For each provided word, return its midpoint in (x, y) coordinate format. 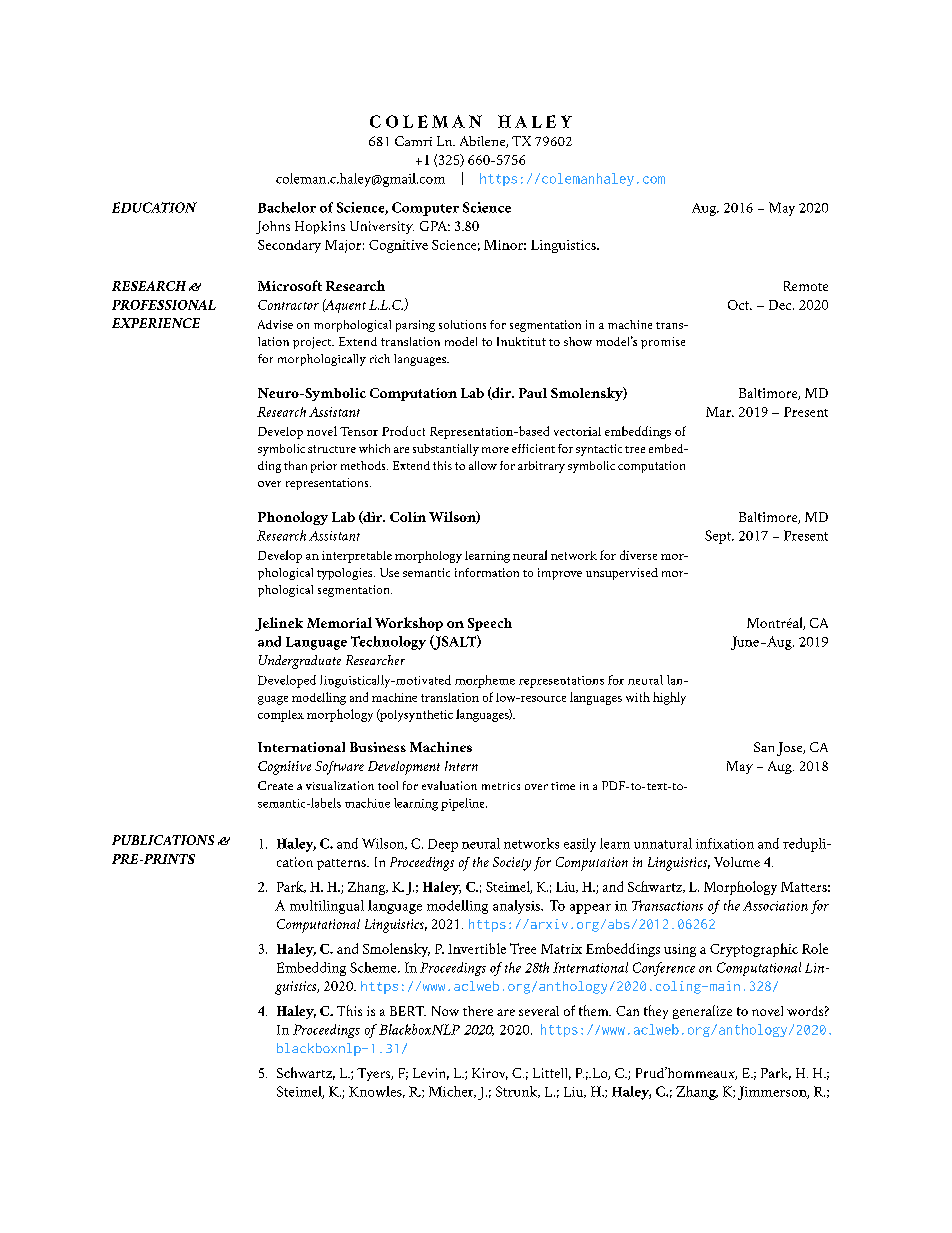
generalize (702, 1012)
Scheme (374, 967)
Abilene (483, 142)
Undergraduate (300, 662)
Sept (719, 537)
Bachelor (287, 207)
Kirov (490, 1074)
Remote (806, 286)
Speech (490, 624)
